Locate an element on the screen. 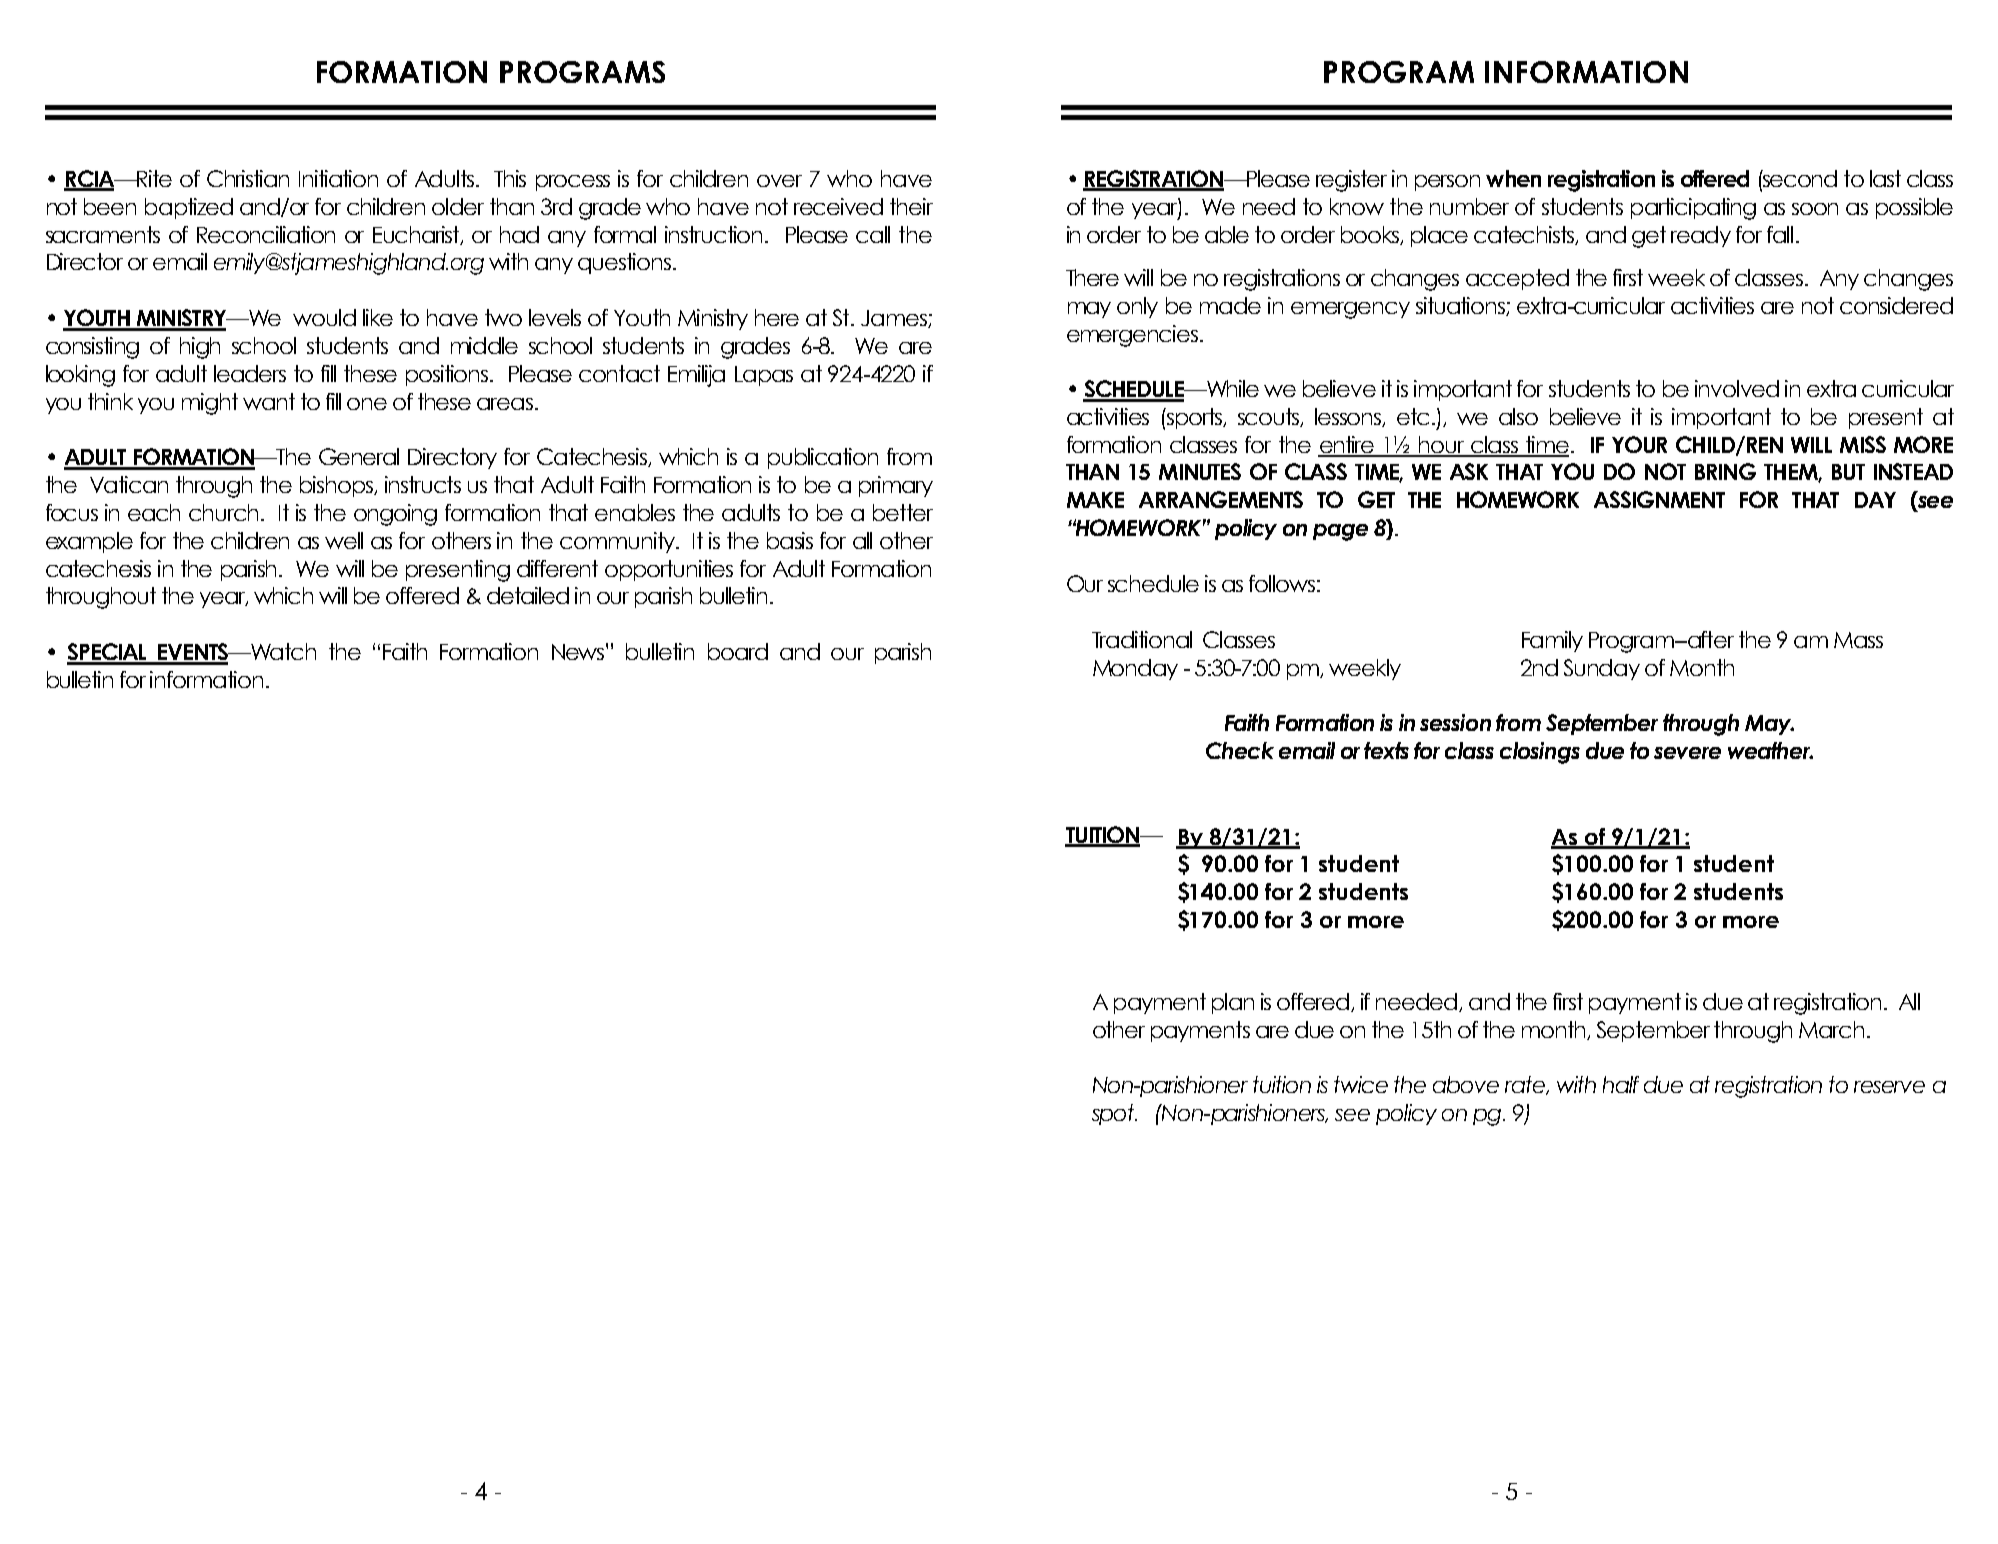 The width and height of the screenshot is (1998, 1544). detailed is located at coordinates (528, 595).
